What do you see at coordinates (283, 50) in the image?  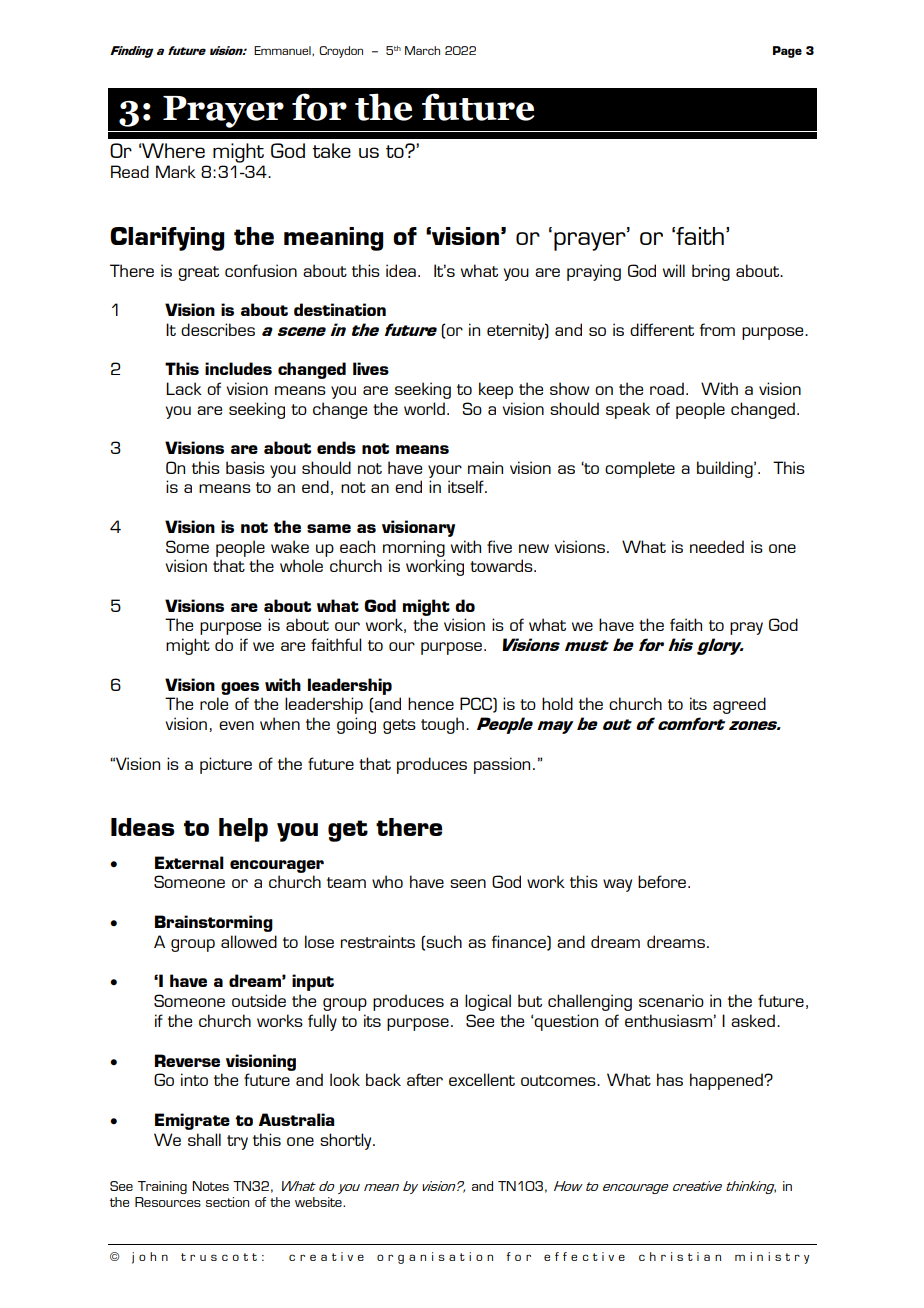 I see `Emmanuel` at bounding box center [283, 50].
